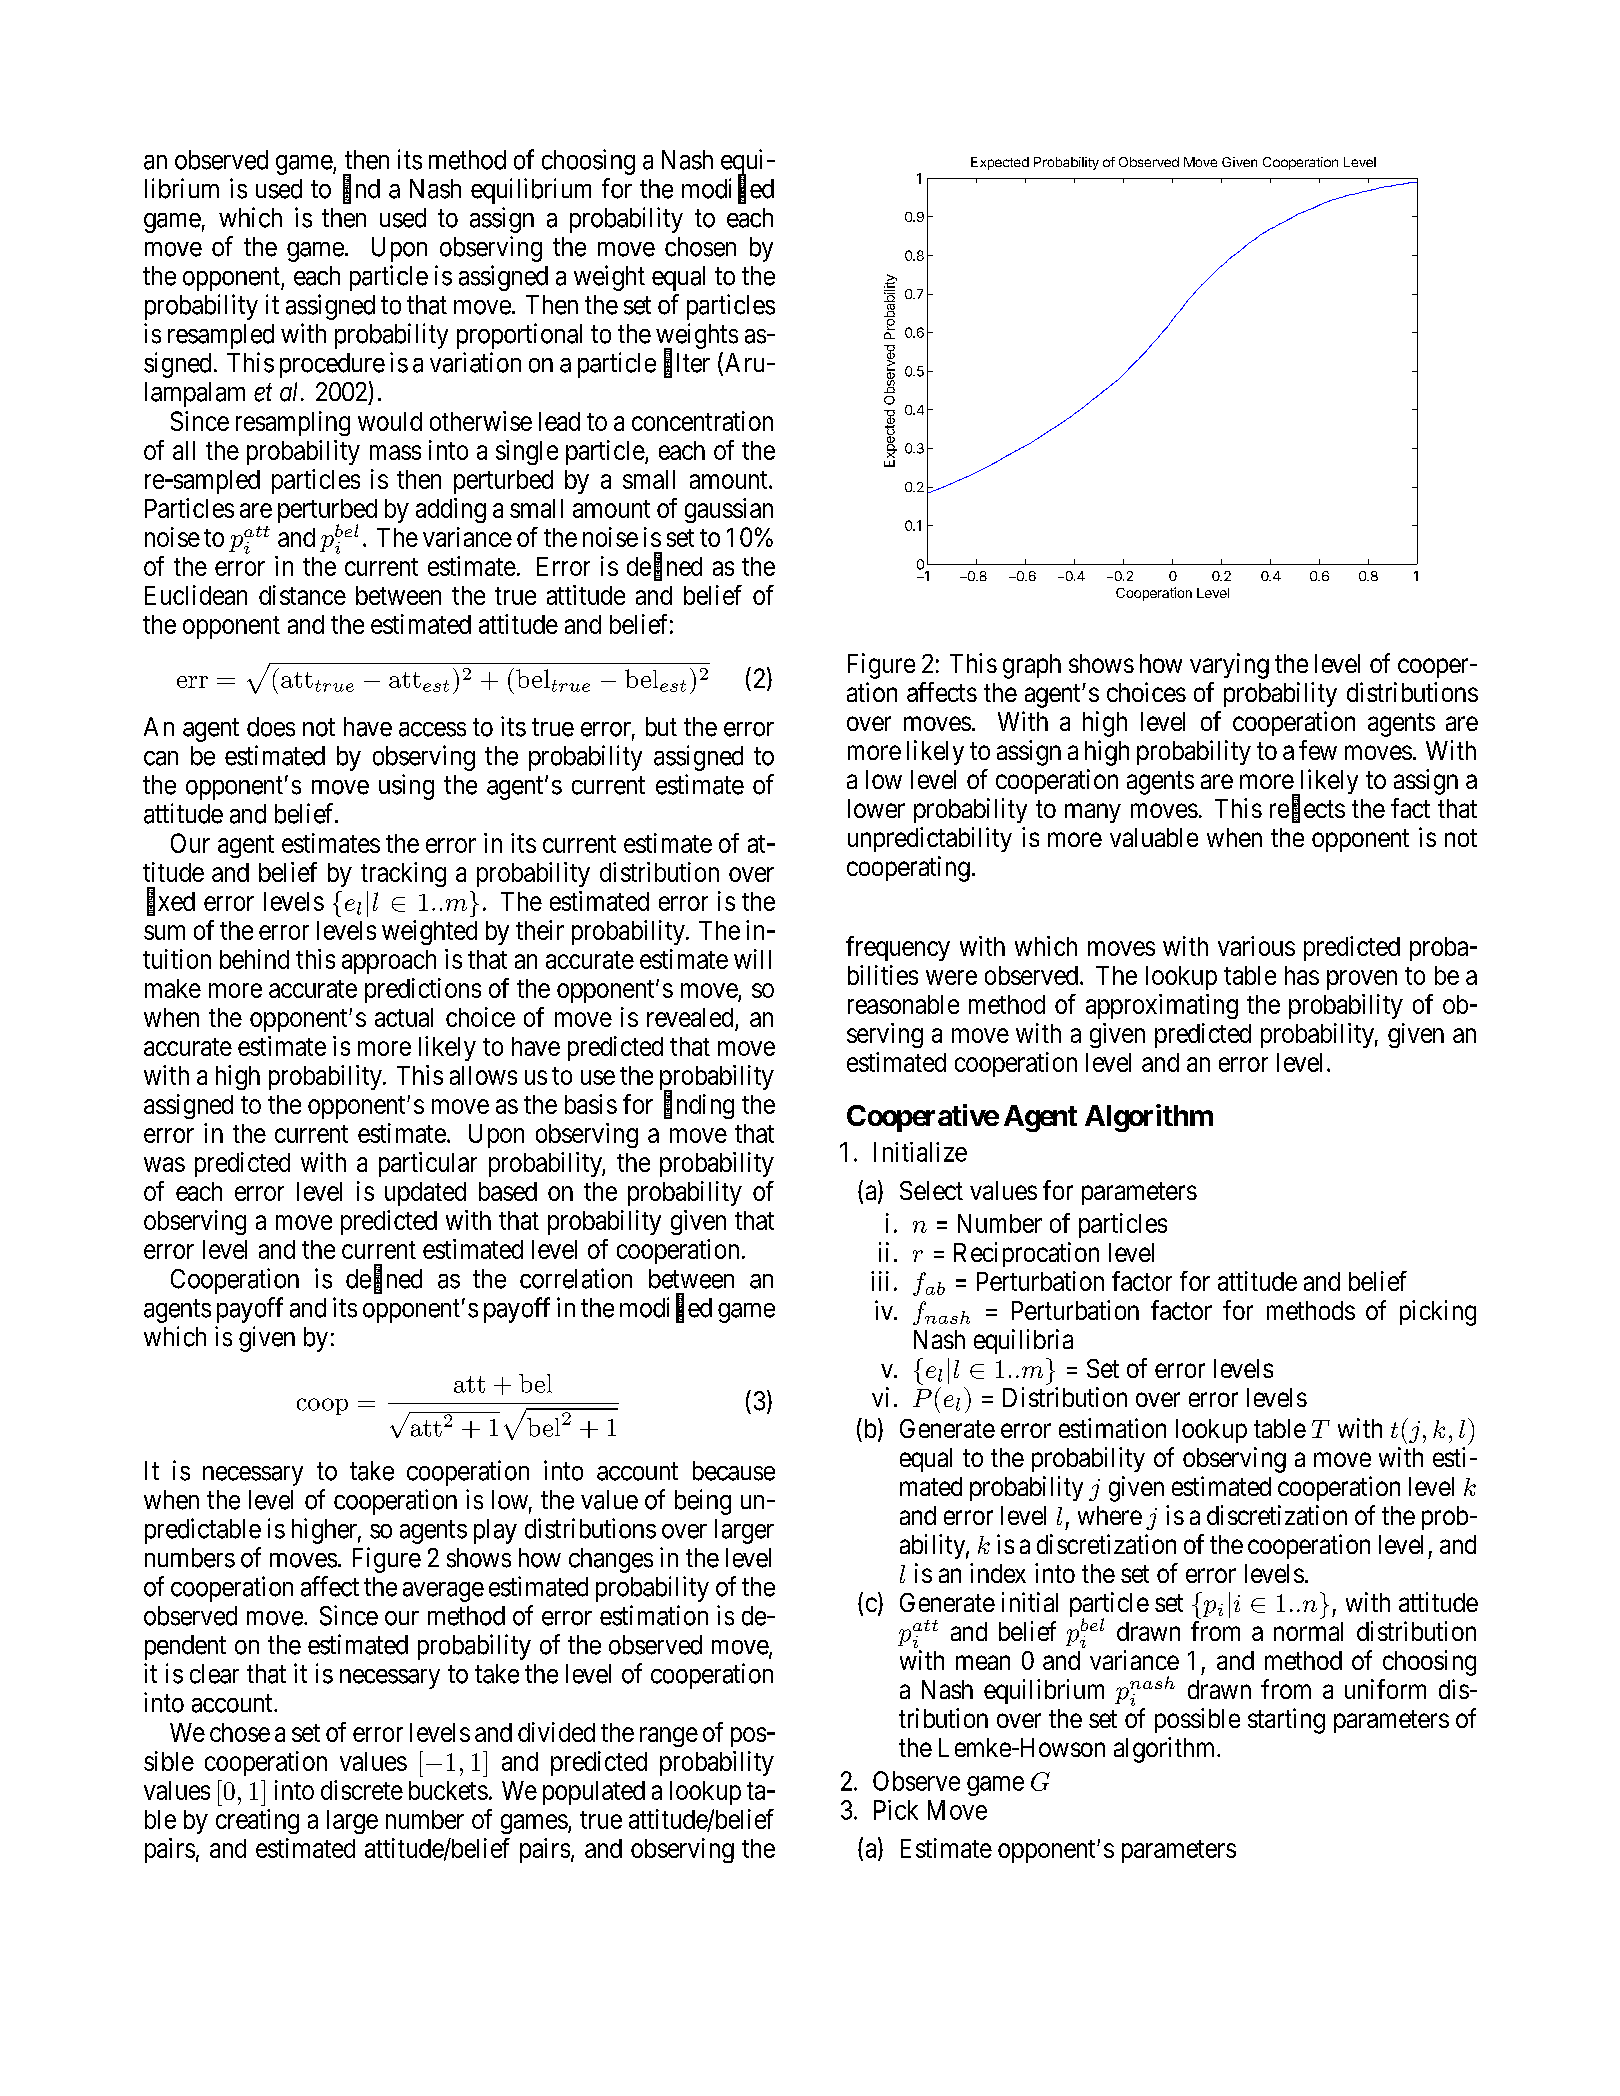 The height and width of the screenshot is (2096, 1620). Describe the element at coordinates (1110, 1515) in the screenshot. I see `where` at that location.
